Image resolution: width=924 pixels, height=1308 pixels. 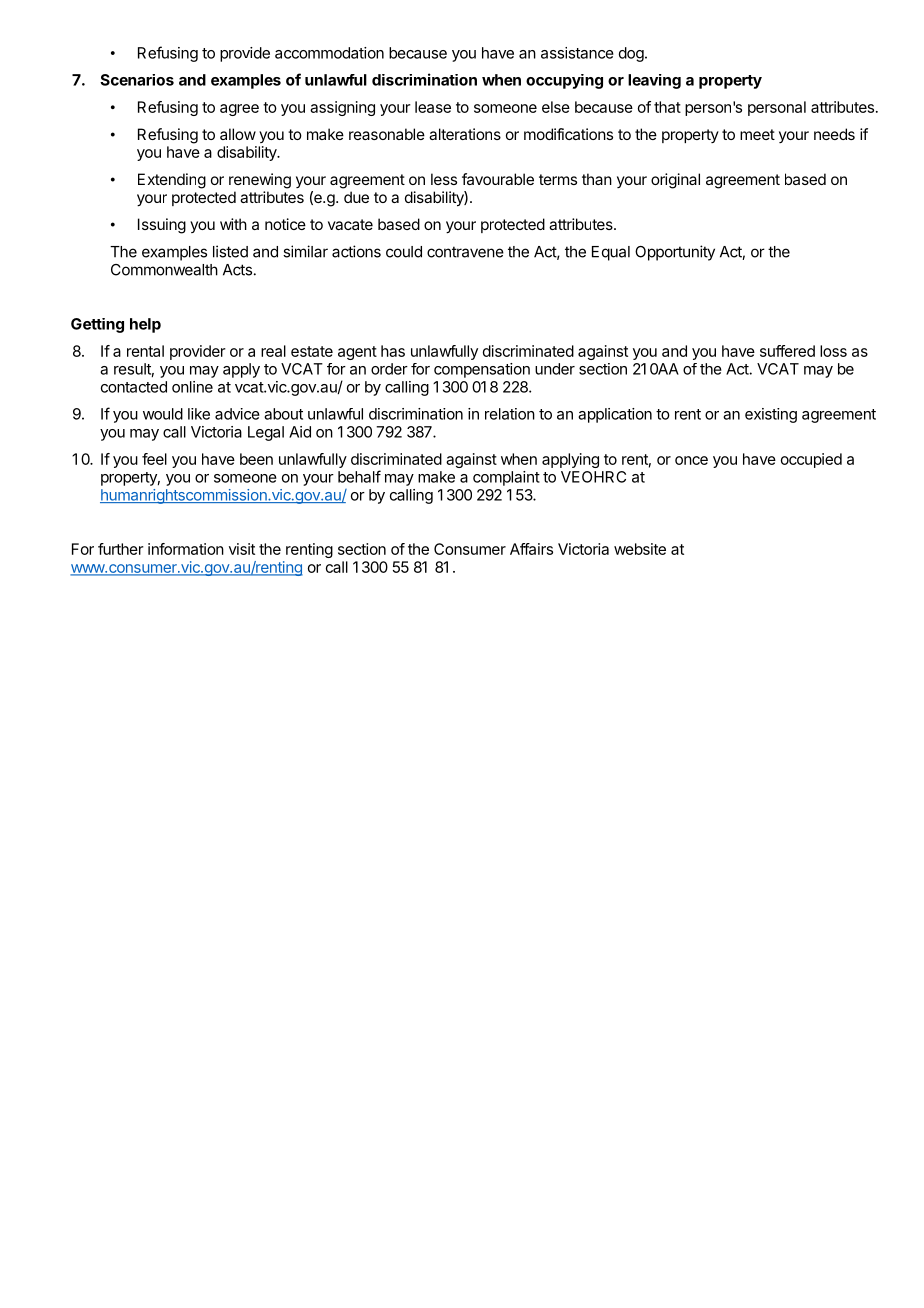 What do you see at coordinates (564, 81) in the page?
I see `occupying` at bounding box center [564, 81].
